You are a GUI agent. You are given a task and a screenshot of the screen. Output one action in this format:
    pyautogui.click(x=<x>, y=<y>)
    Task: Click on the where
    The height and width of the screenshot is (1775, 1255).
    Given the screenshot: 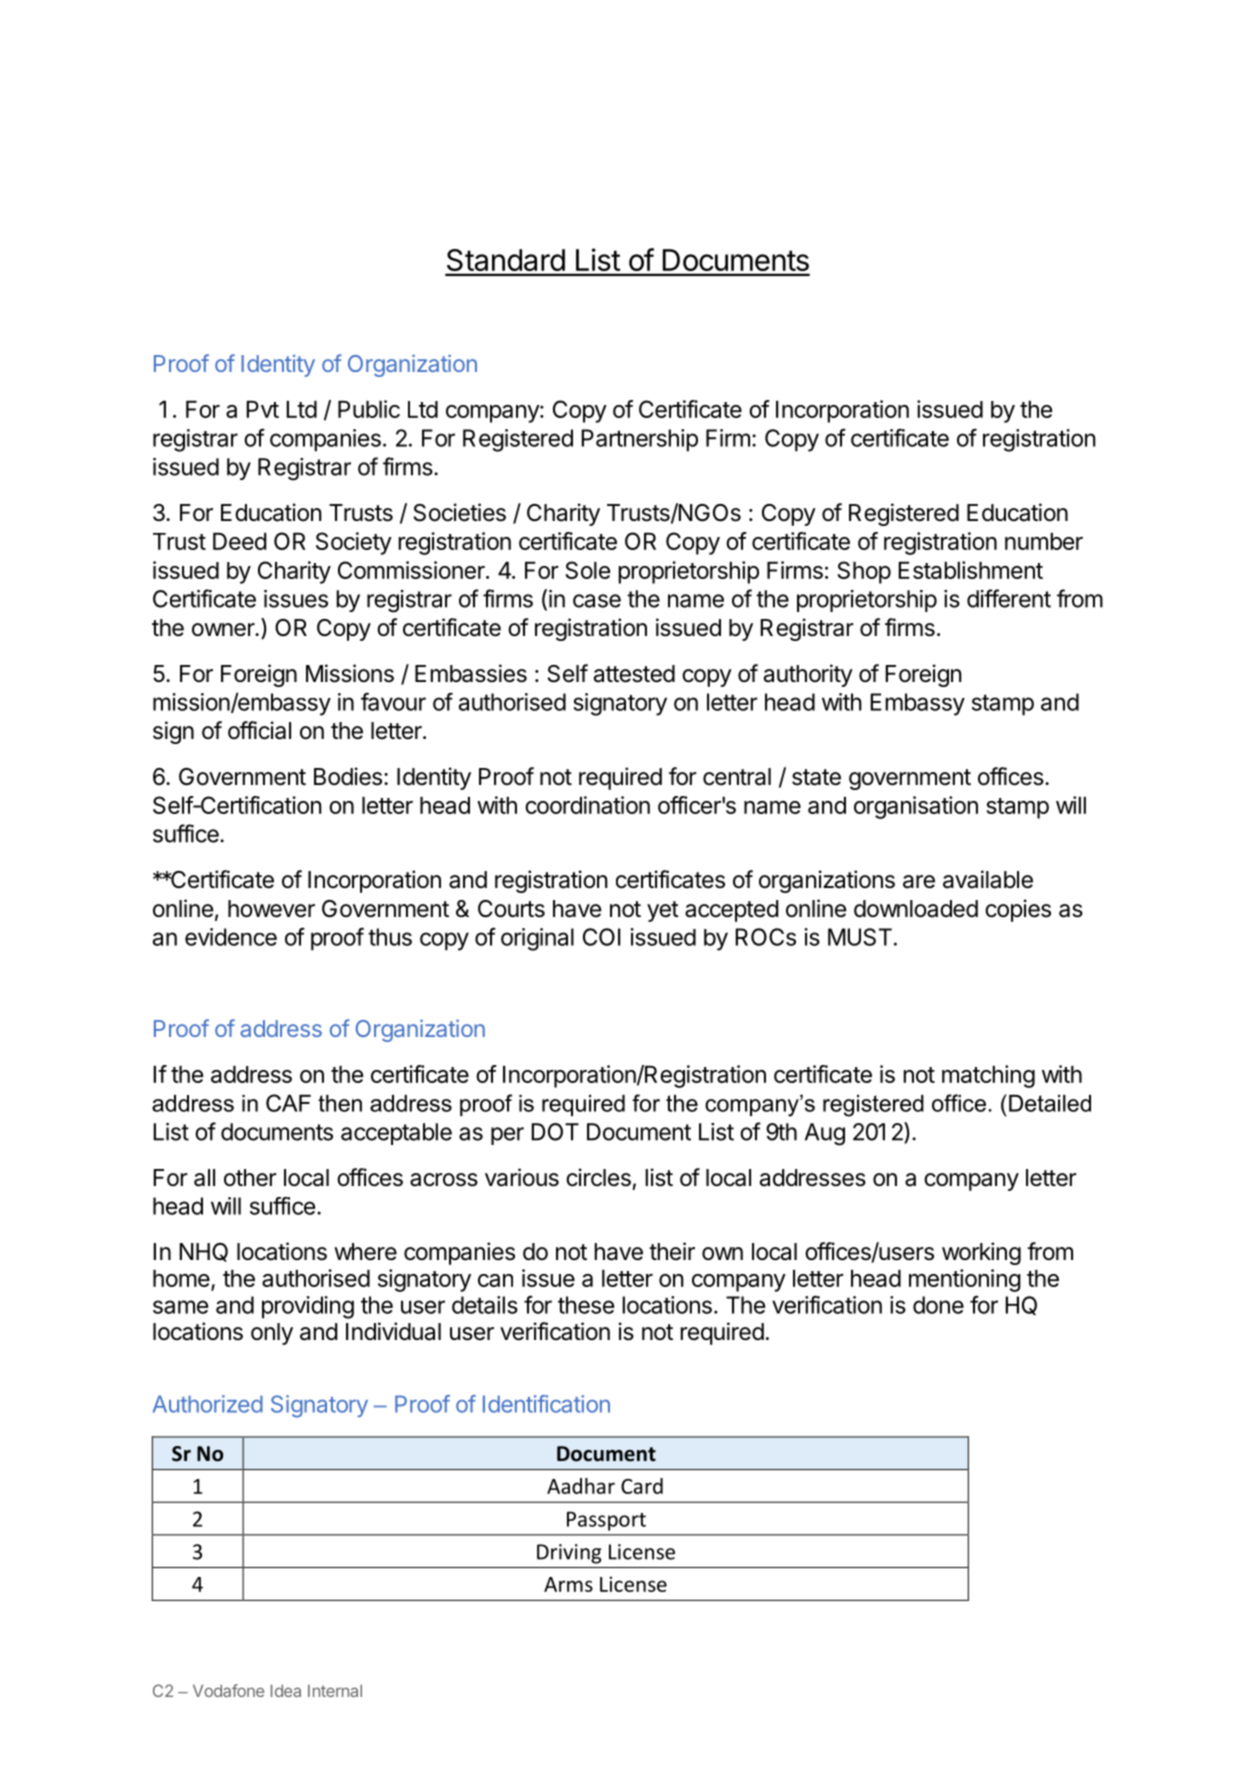 What is the action you would take?
    pyautogui.click(x=365, y=1252)
